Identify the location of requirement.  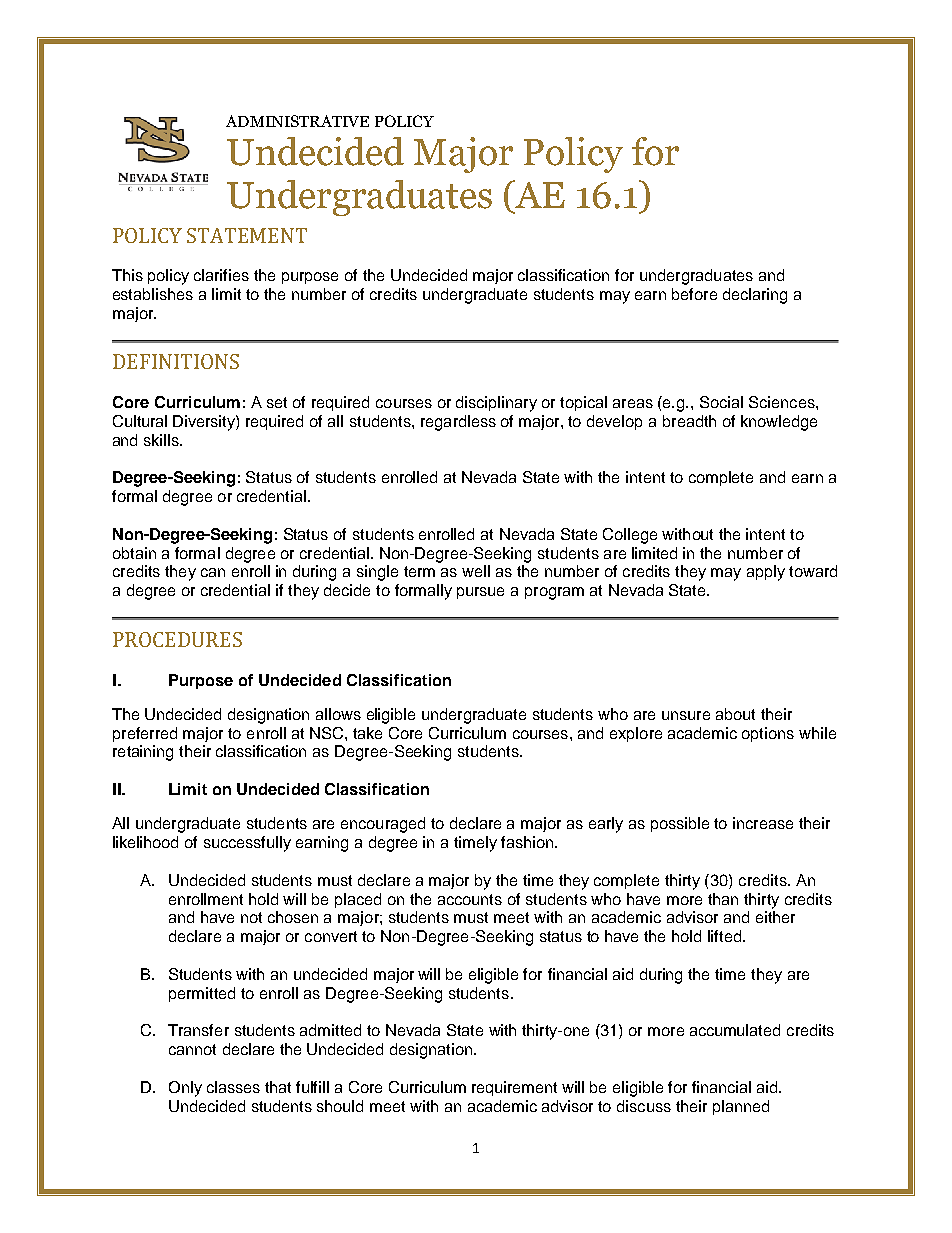
(514, 1088).
